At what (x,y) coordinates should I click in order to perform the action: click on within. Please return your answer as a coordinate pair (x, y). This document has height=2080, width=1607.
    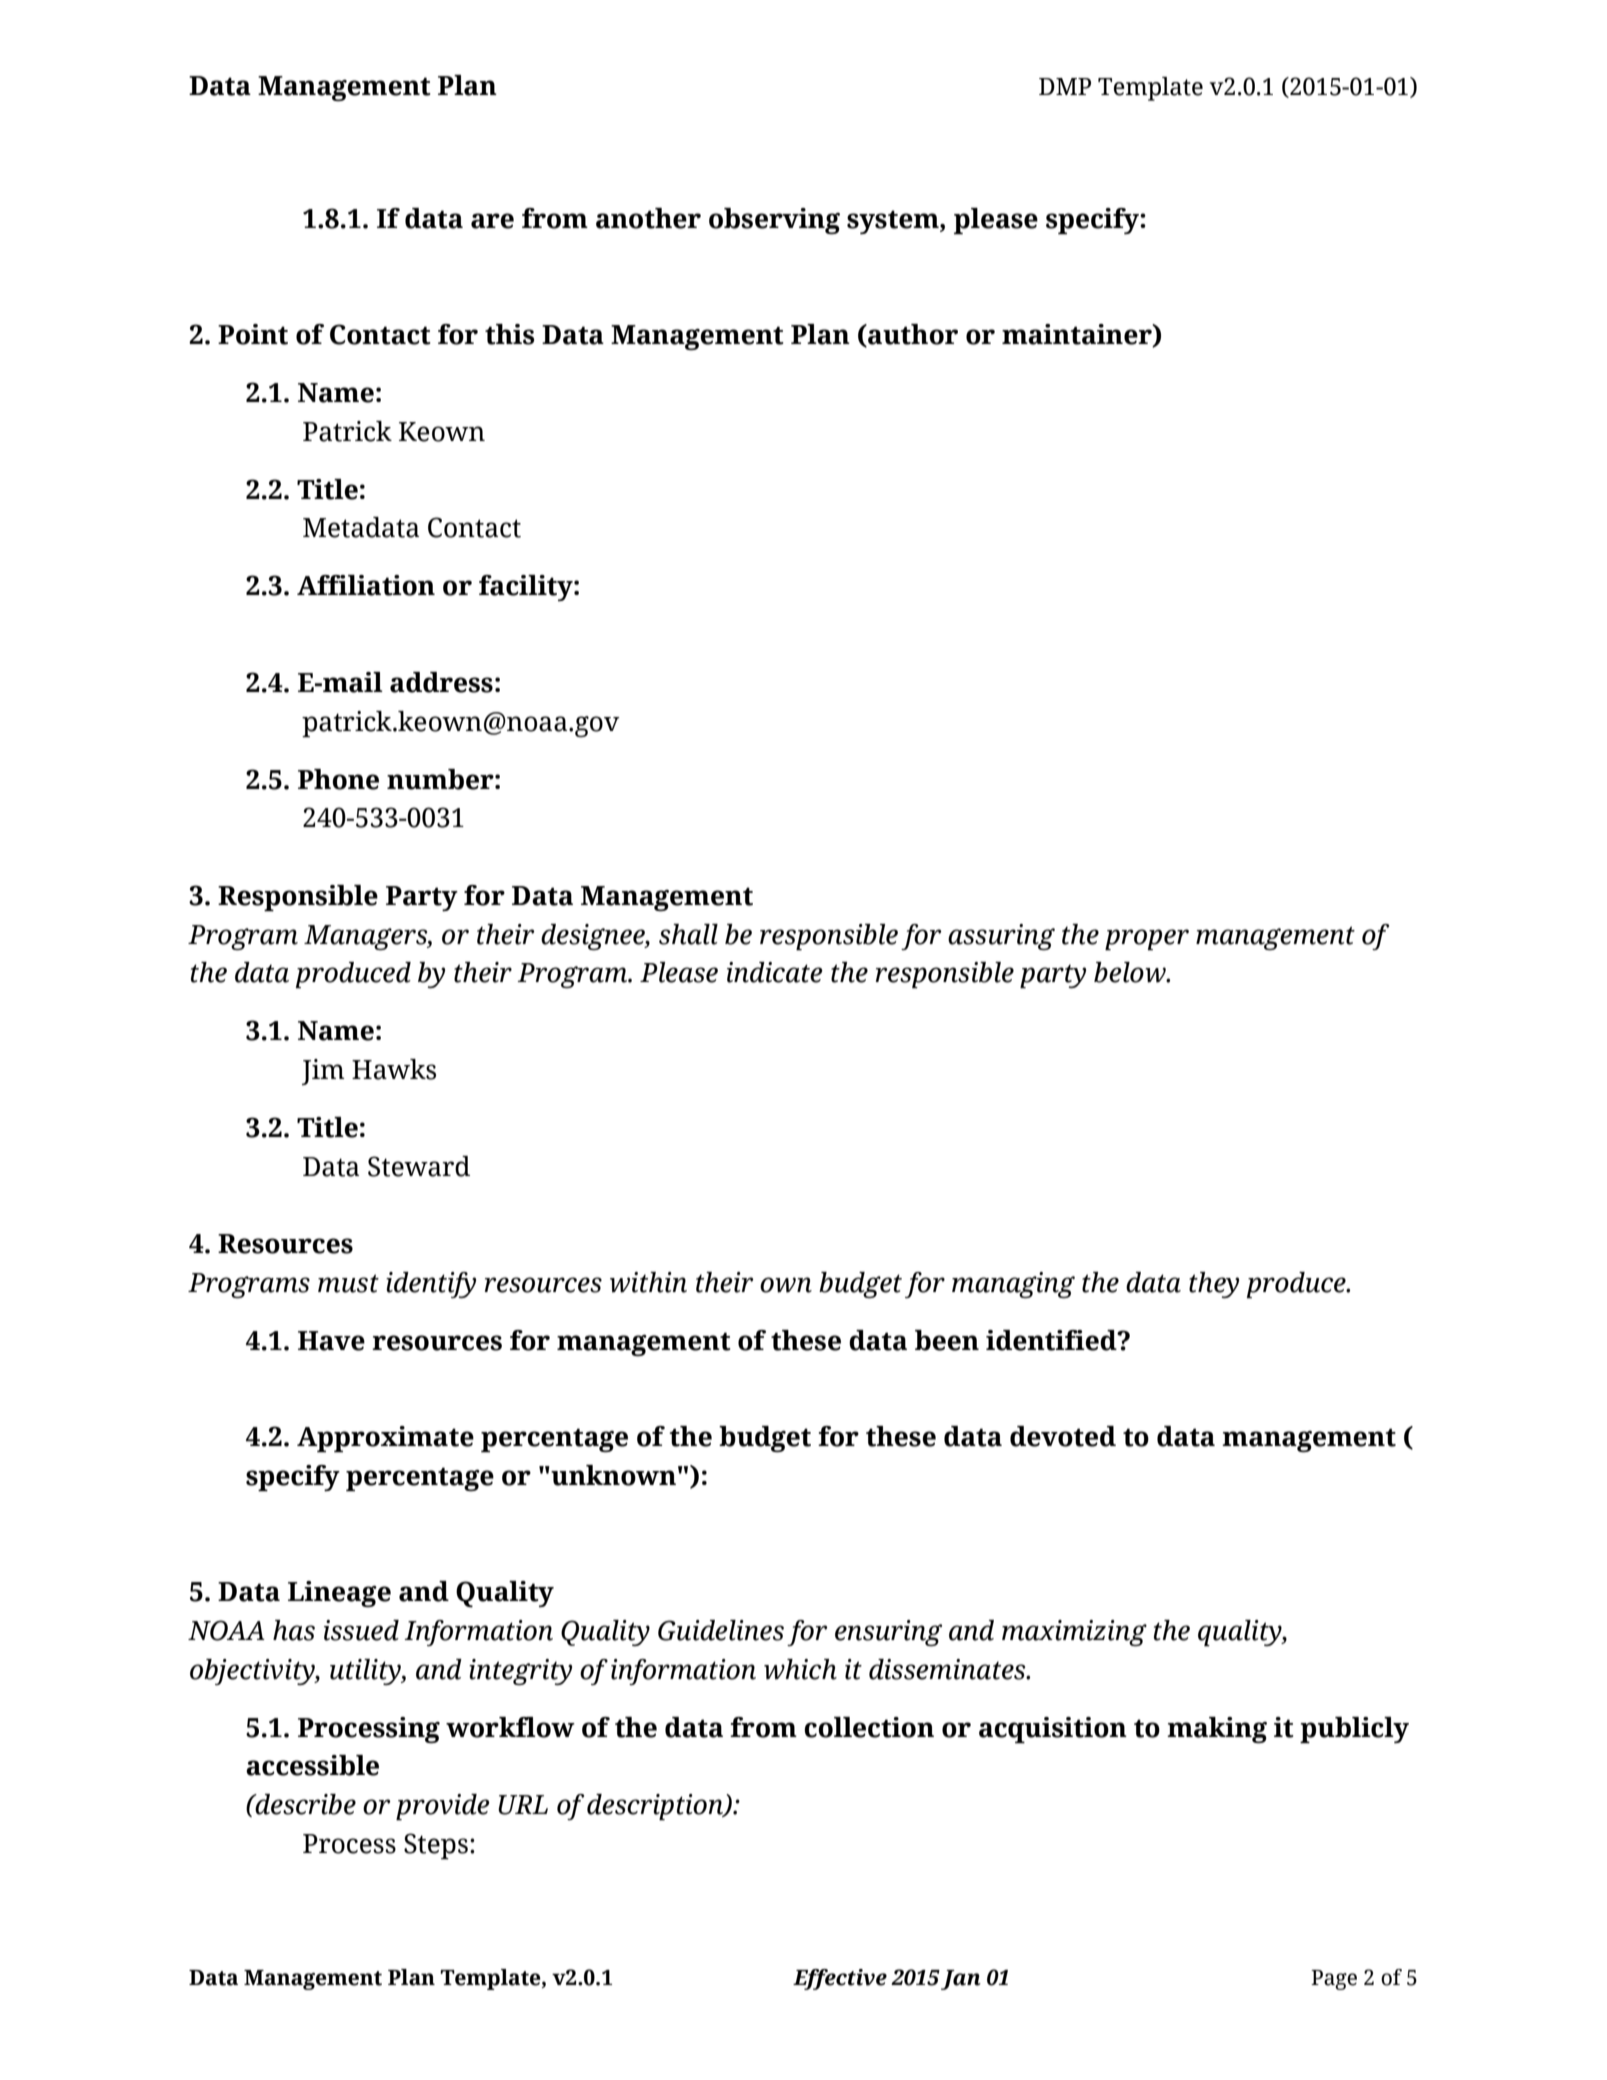
    Looking at the image, I should click on (648, 1282).
